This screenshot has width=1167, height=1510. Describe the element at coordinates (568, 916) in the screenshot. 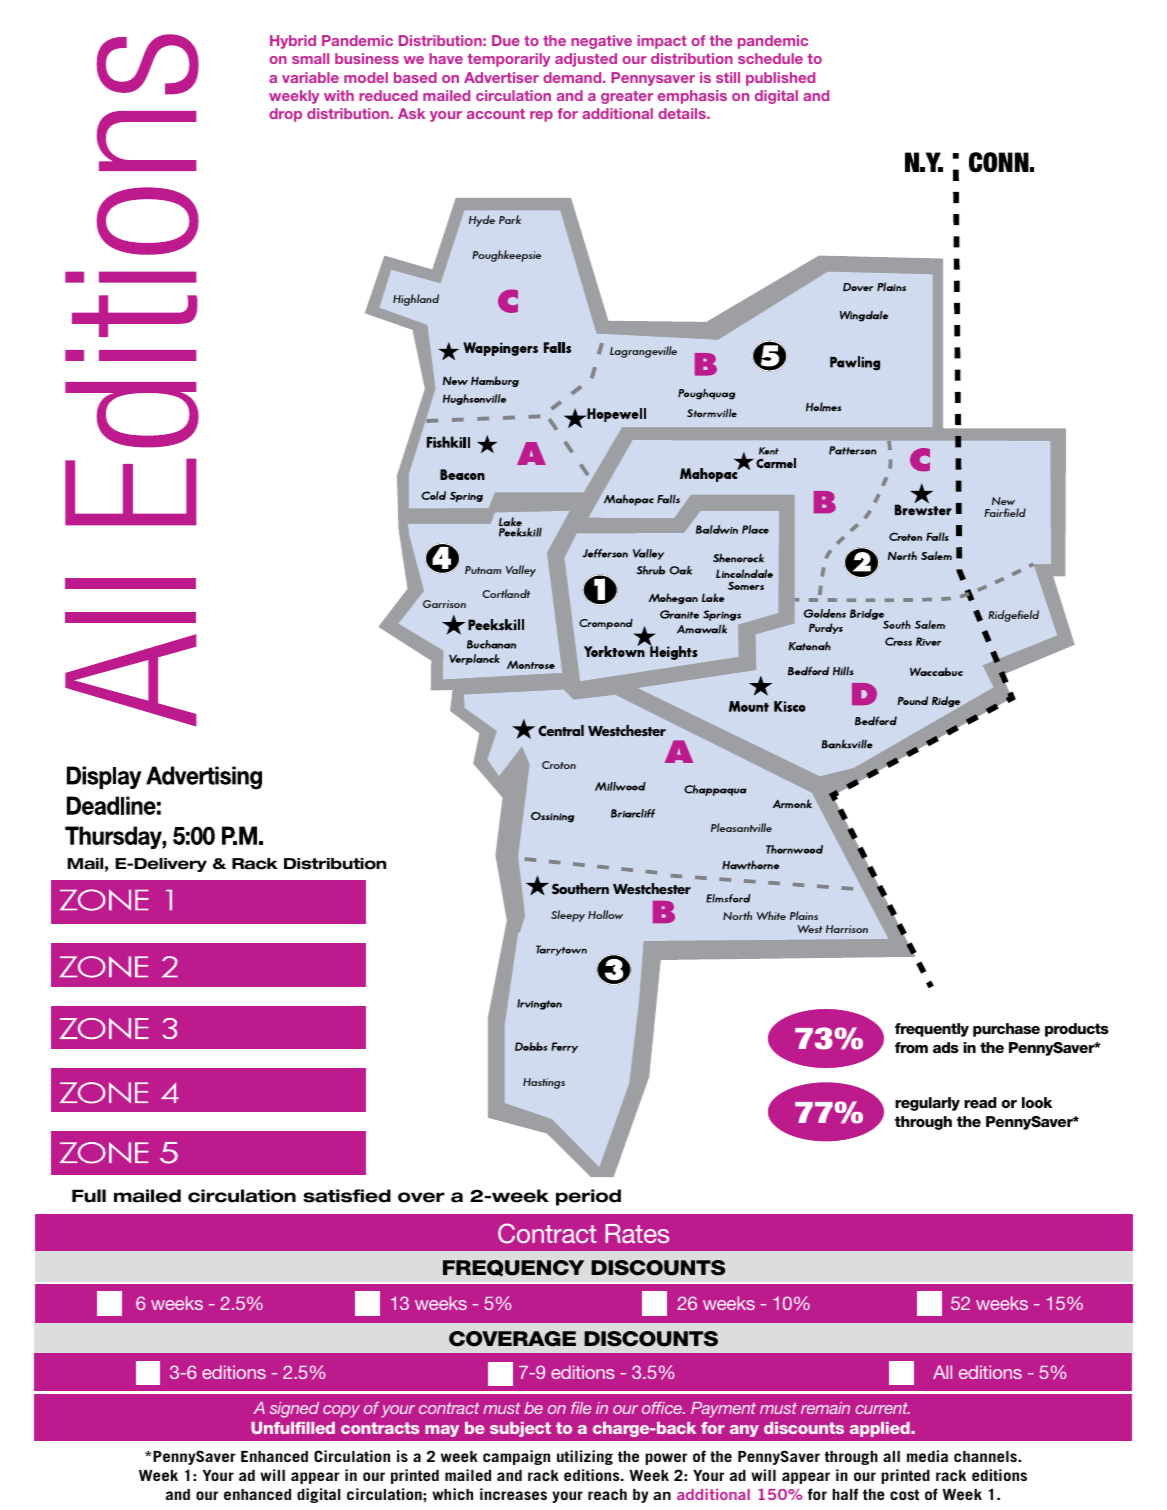

I see `Sleepy` at that location.
